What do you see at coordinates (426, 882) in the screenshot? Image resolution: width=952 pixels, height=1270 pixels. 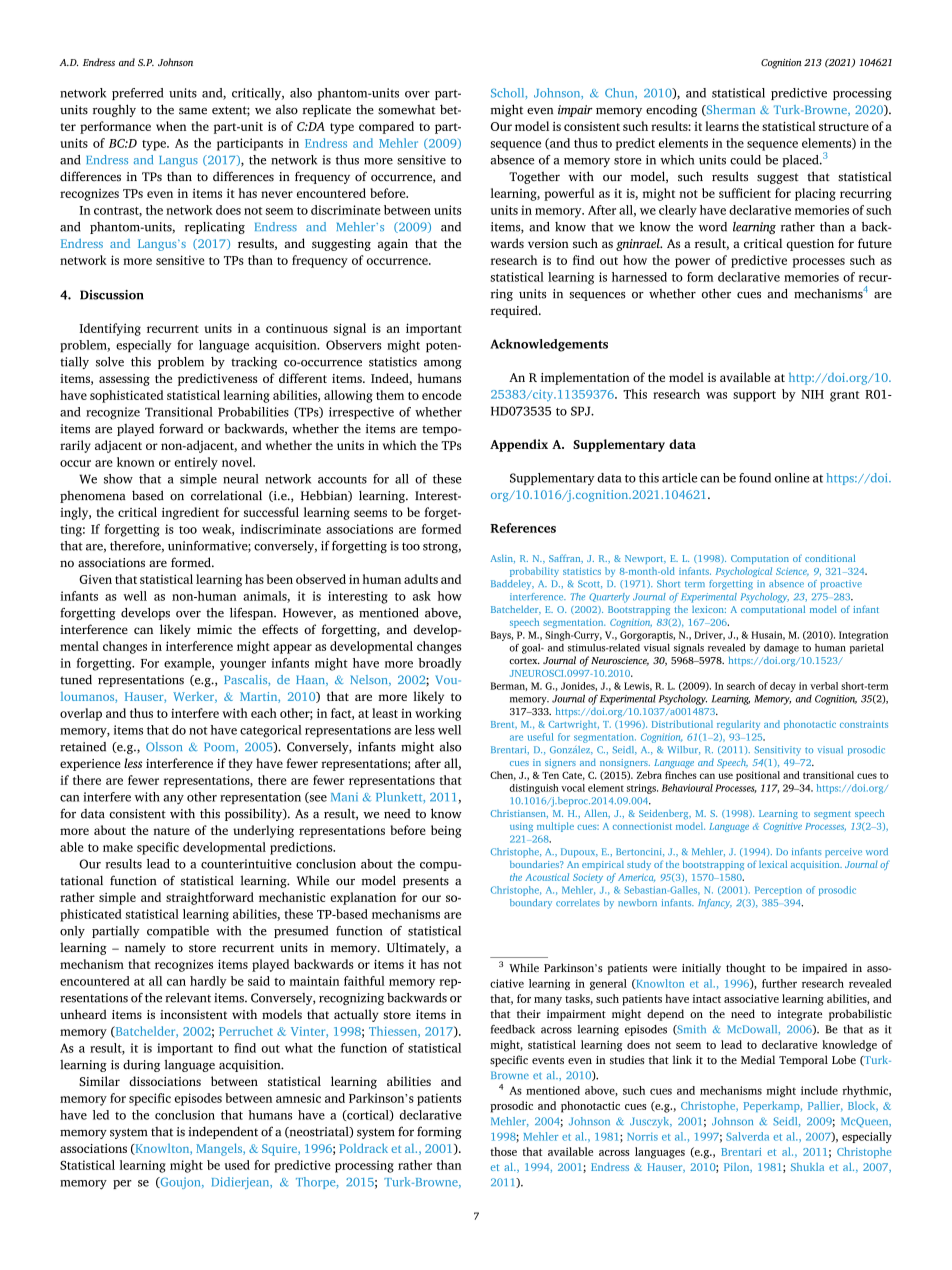 I see `presents` at bounding box center [426, 882].
